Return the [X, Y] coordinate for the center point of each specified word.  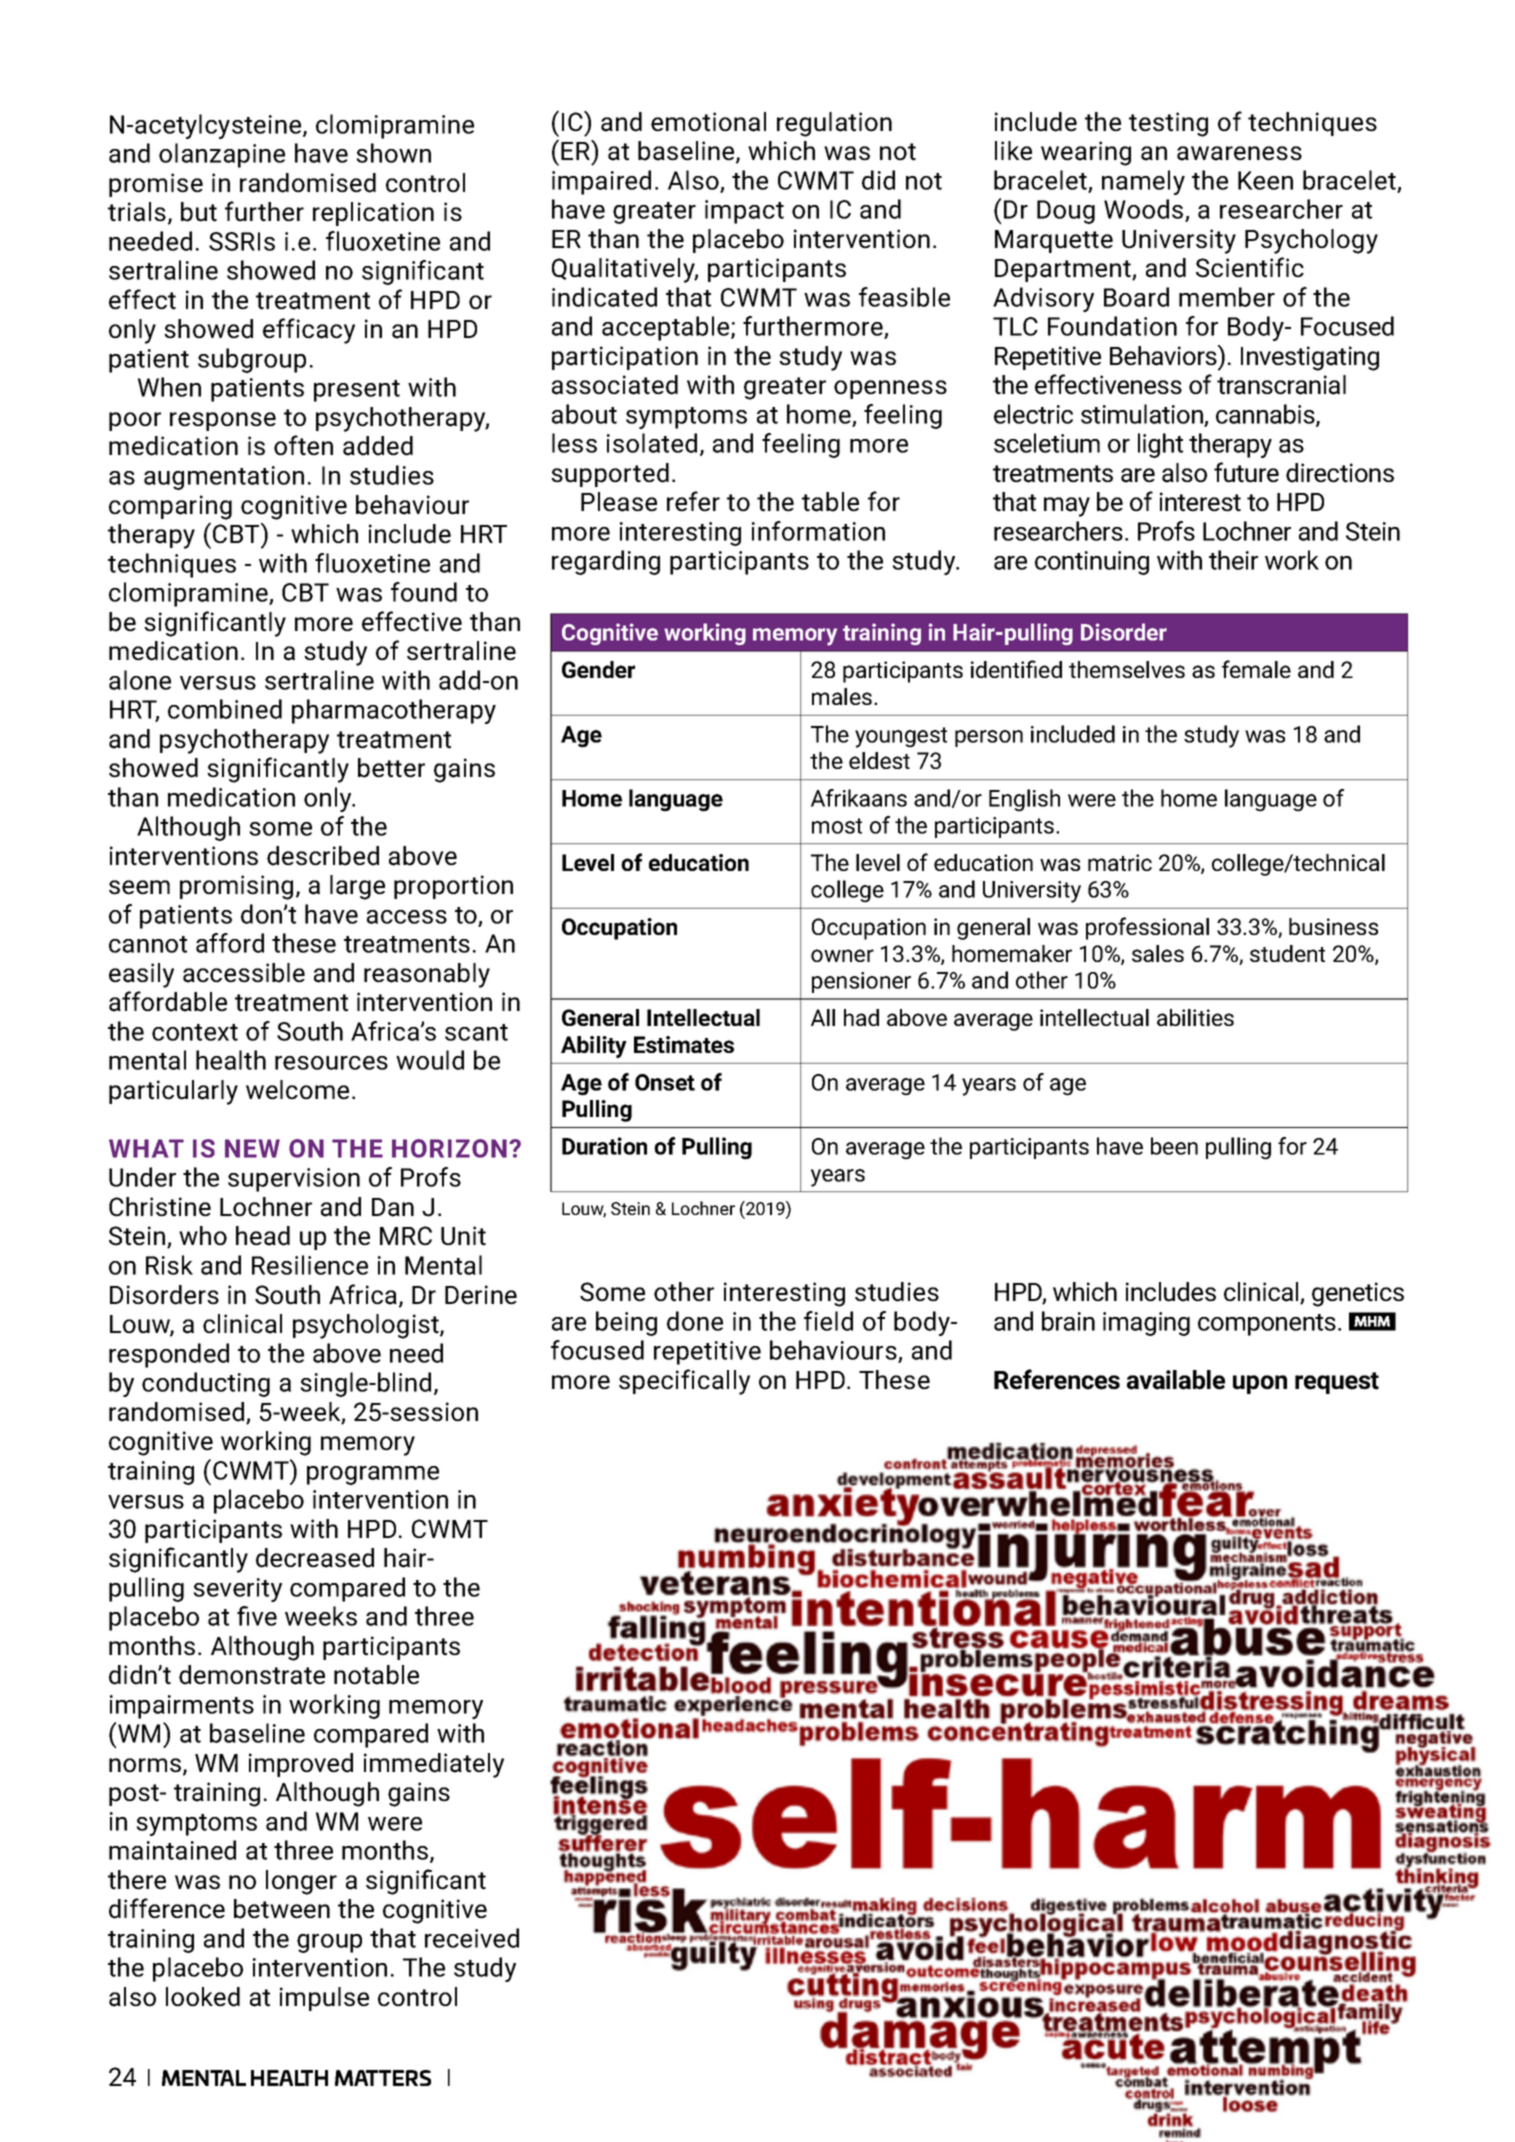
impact [744, 212]
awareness [1239, 153]
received [472, 1938]
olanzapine [222, 155]
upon [1260, 1384]
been [1174, 1146]
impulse [324, 1999]
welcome [297, 1090]
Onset [665, 1082]
